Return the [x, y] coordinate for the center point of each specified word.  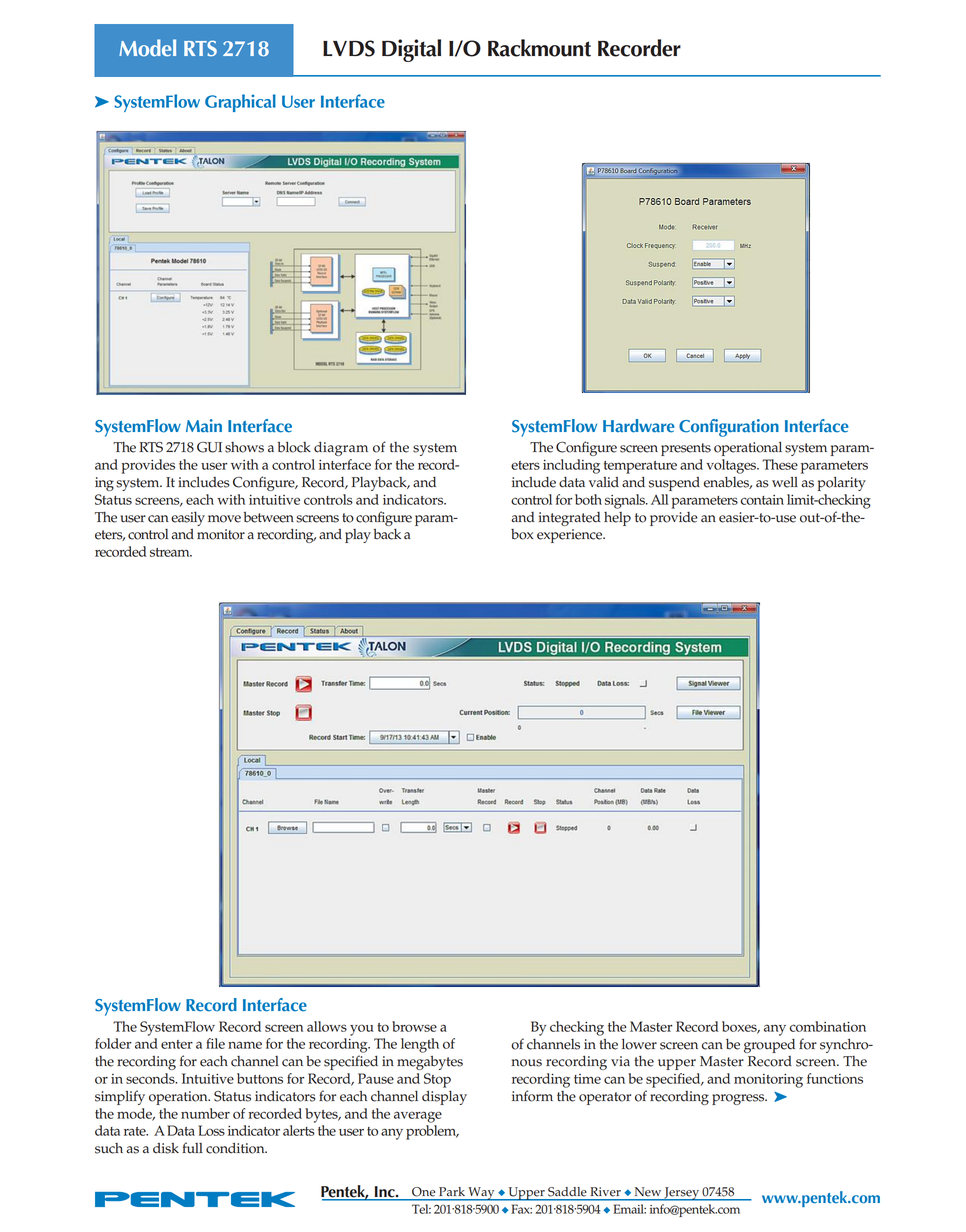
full [192, 1147]
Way [481, 1194]
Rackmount [539, 48]
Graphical [240, 103]
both [588, 499]
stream [171, 552]
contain [762, 500]
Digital [411, 50]
